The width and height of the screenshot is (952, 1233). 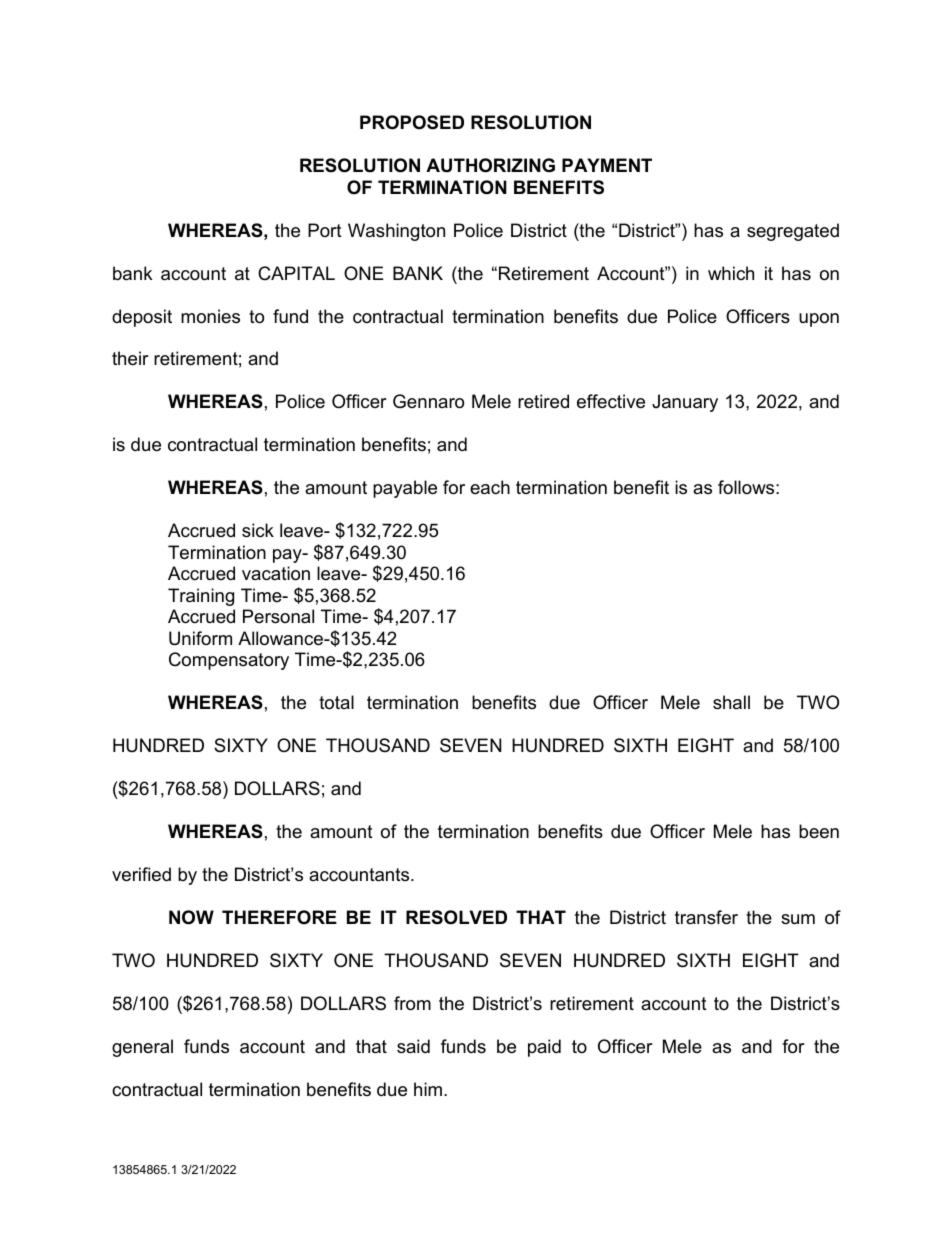 I want to click on total, so click(x=336, y=702).
